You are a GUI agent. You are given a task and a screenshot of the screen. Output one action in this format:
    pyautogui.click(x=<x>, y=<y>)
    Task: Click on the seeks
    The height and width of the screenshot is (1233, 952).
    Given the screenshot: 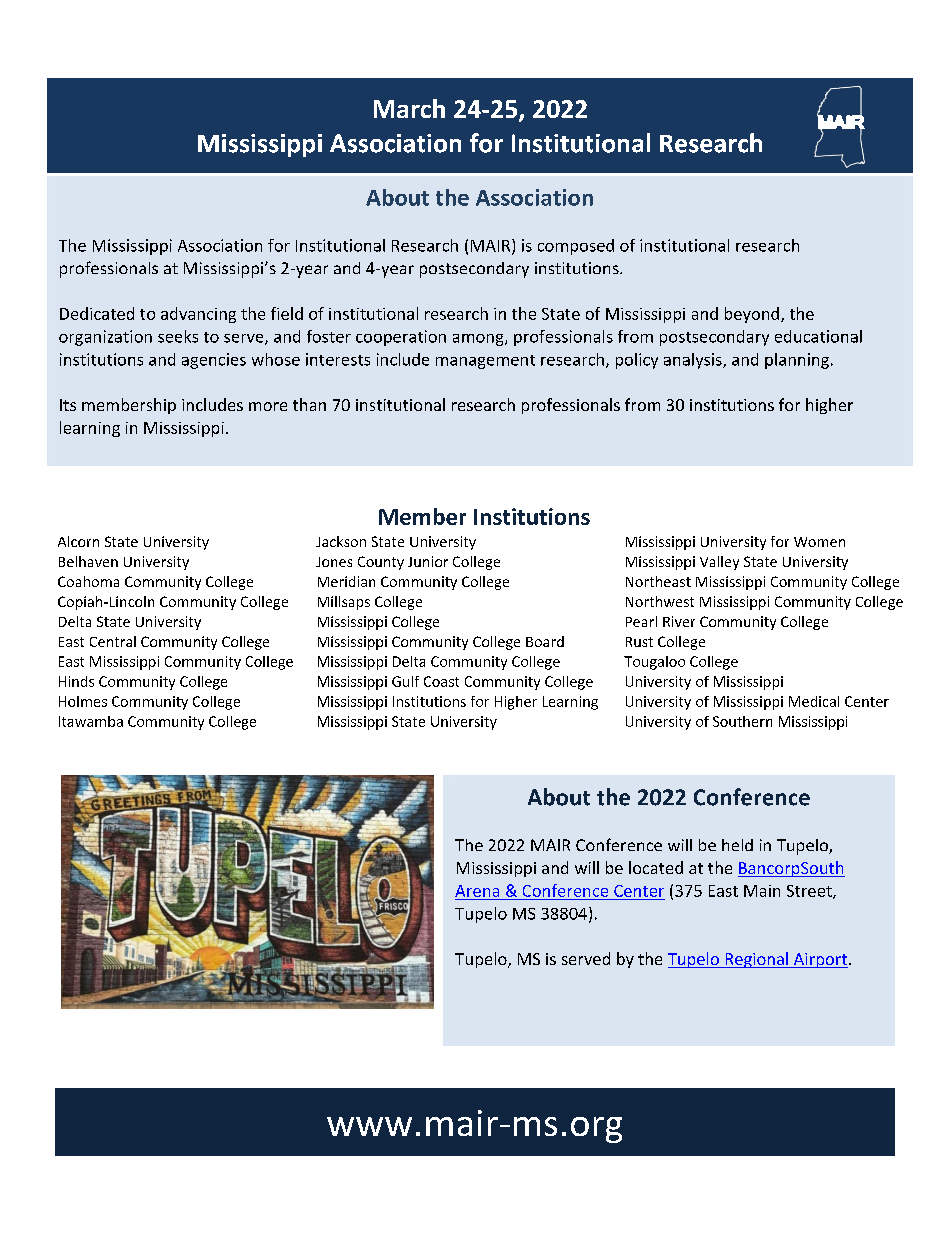 What is the action you would take?
    pyautogui.click(x=178, y=336)
